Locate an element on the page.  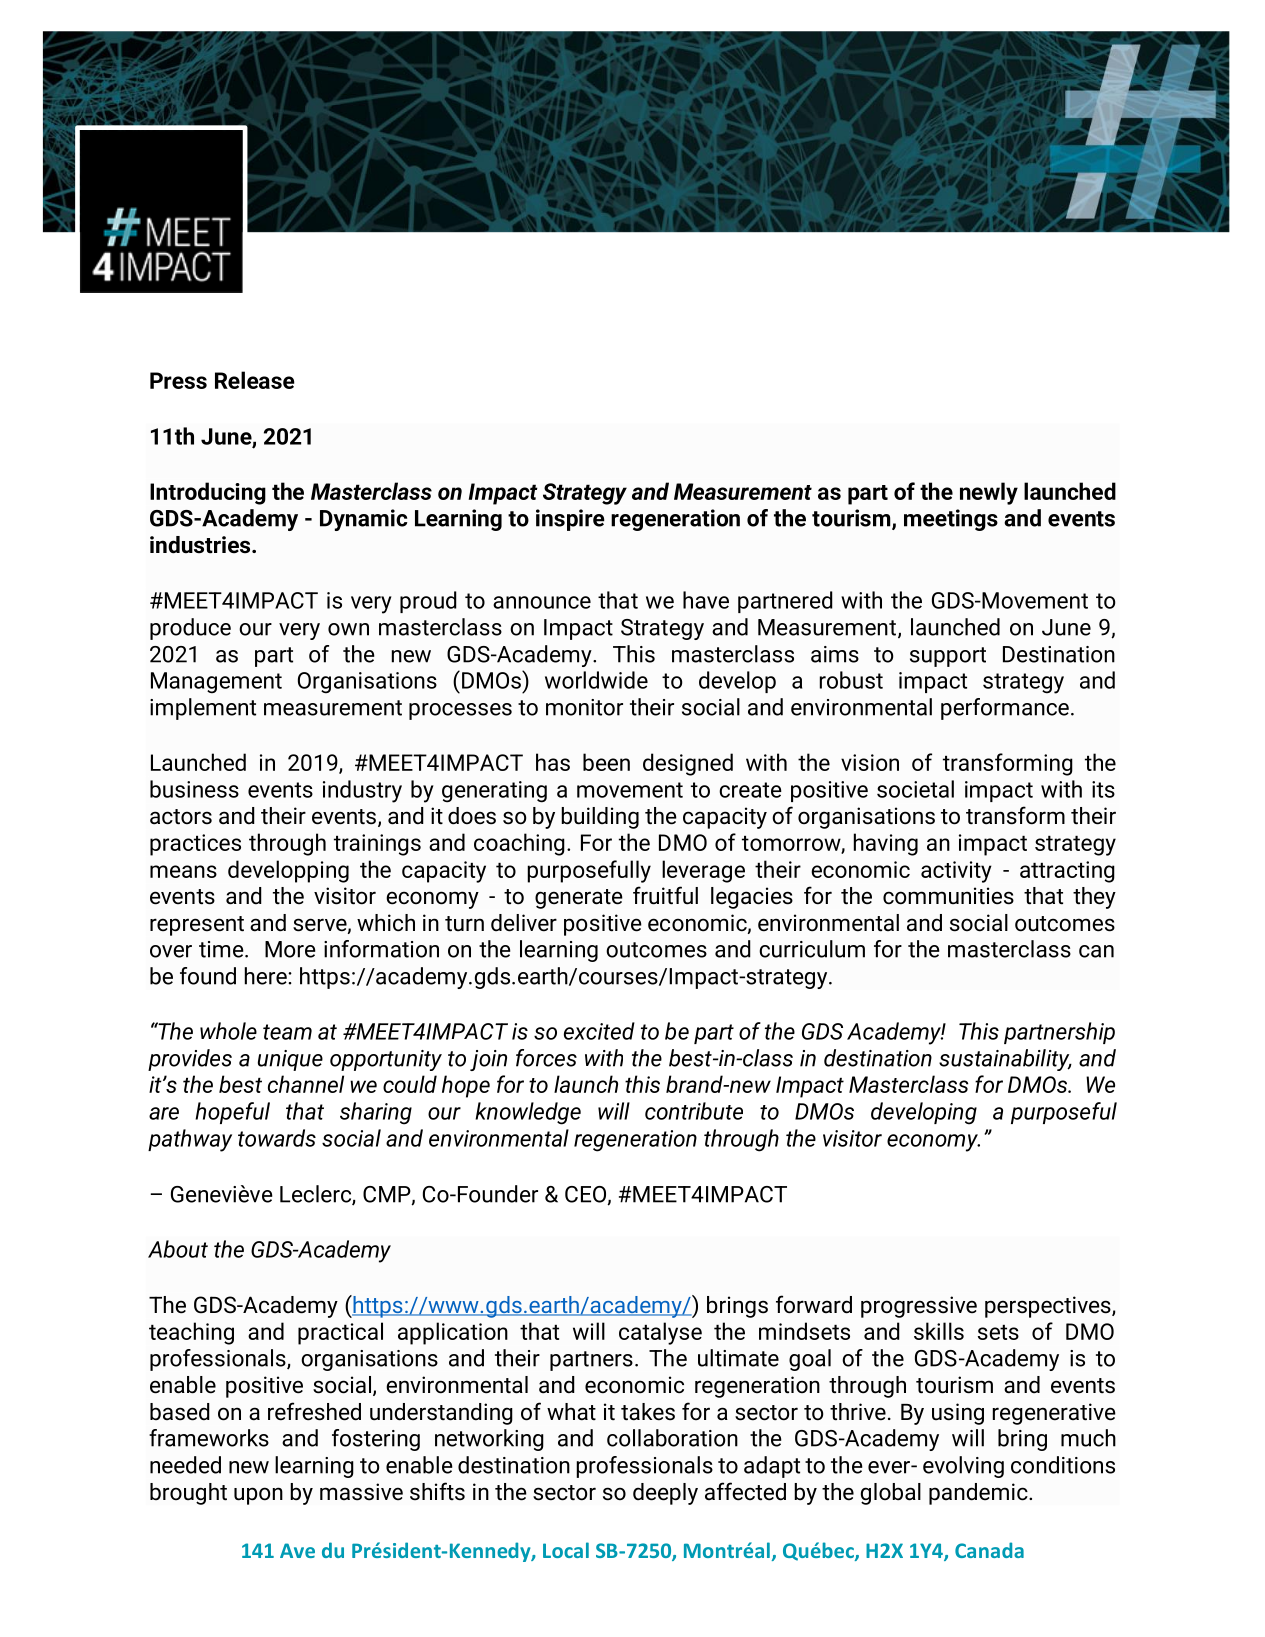
communities is located at coordinates (948, 896).
